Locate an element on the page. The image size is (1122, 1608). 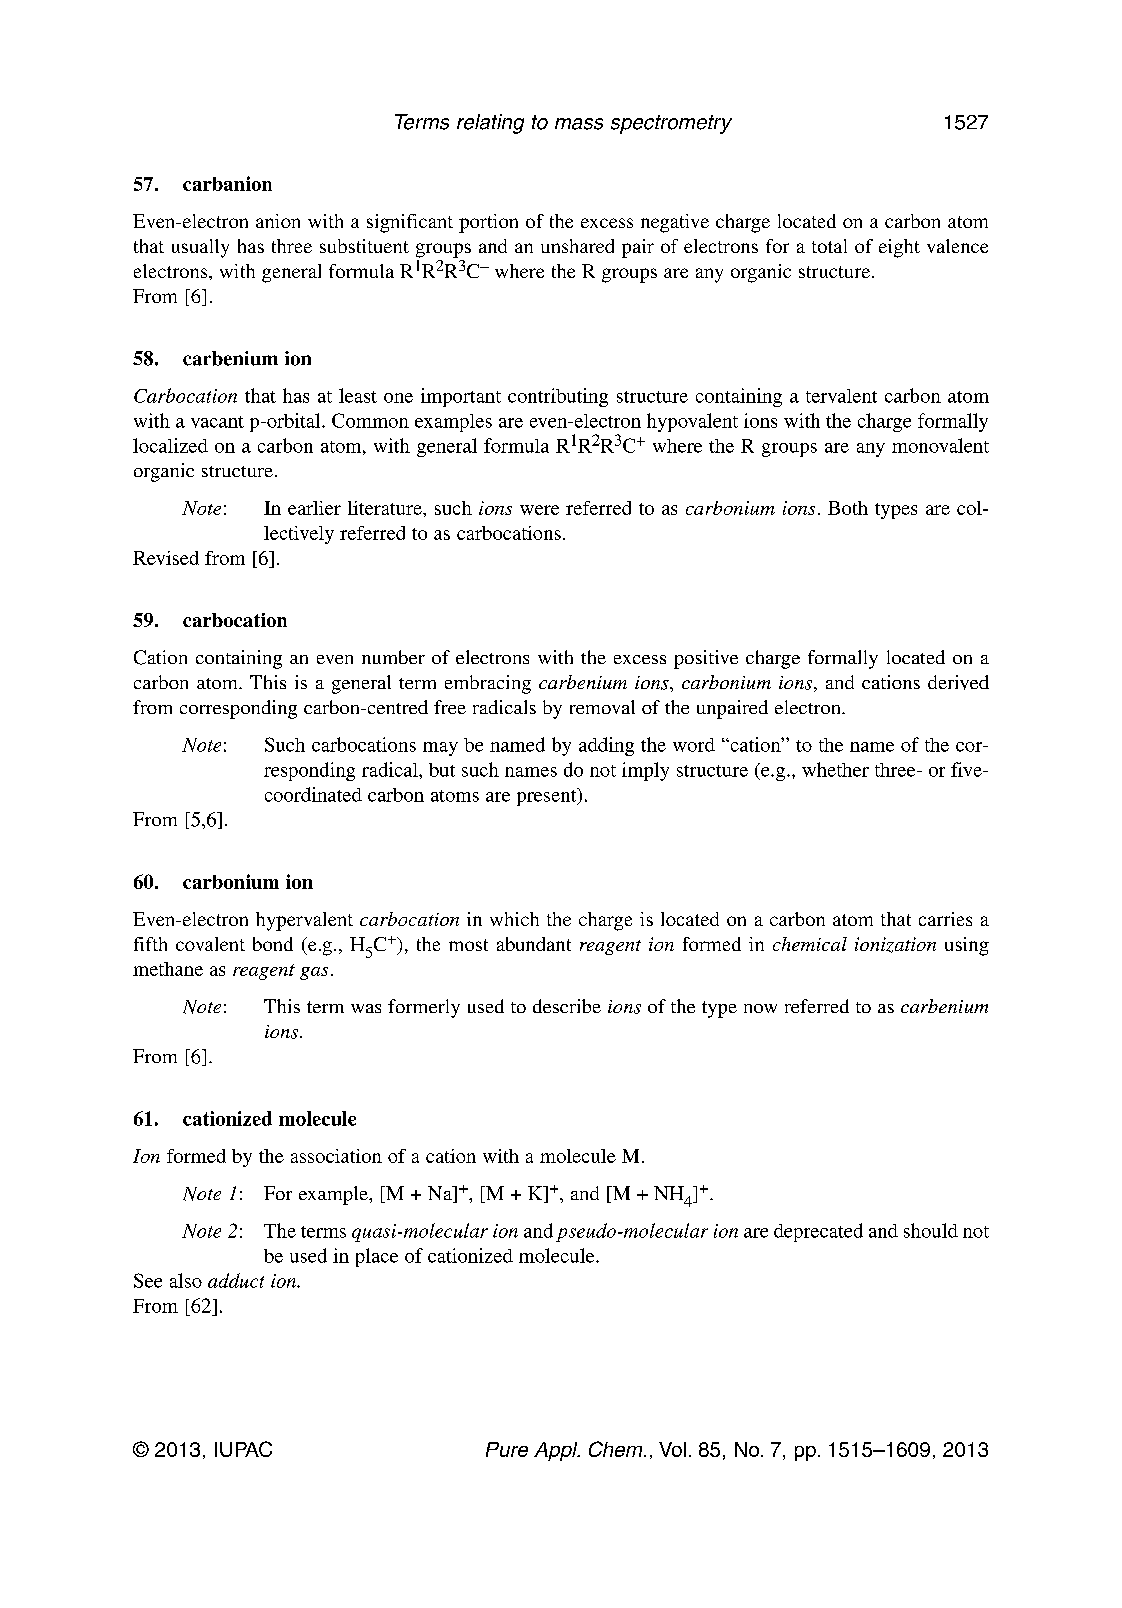
usually is located at coordinates (200, 248).
